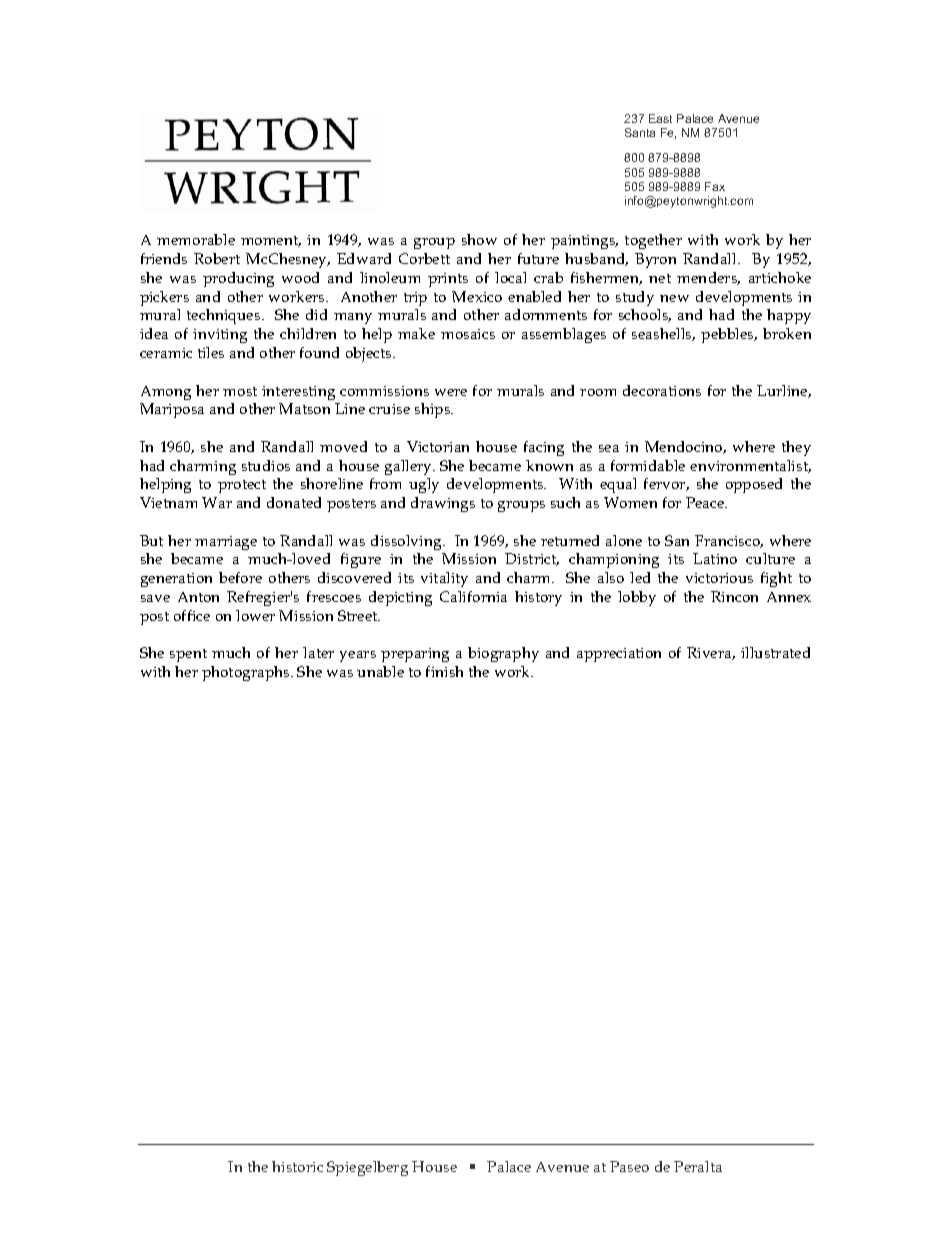 Image resolution: width=952 pixels, height=1233 pixels. What do you see at coordinates (698, 1166) in the image?
I see `Peralta` at bounding box center [698, 1166].
